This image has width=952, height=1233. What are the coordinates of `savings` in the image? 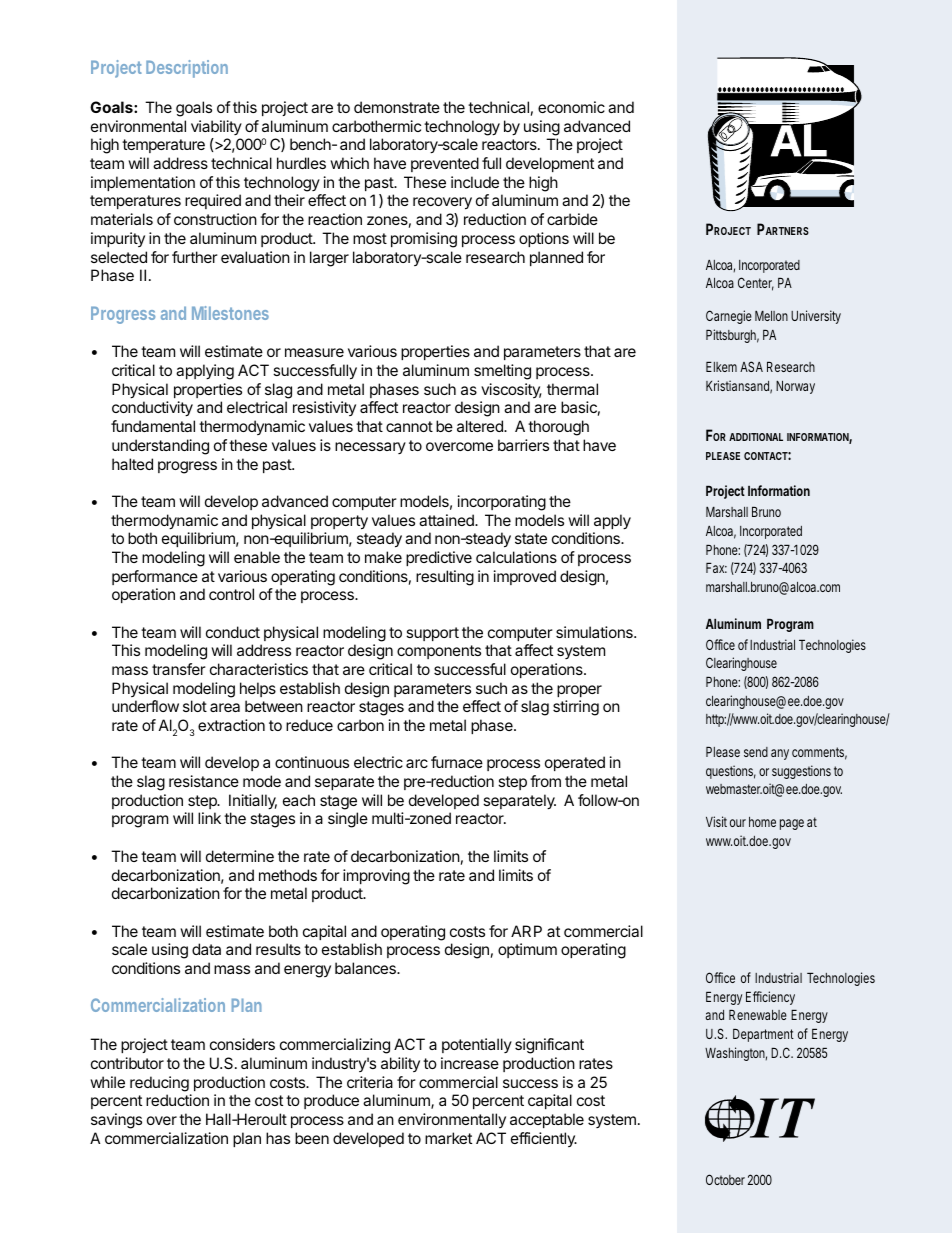 It's located at (116, 1121).
